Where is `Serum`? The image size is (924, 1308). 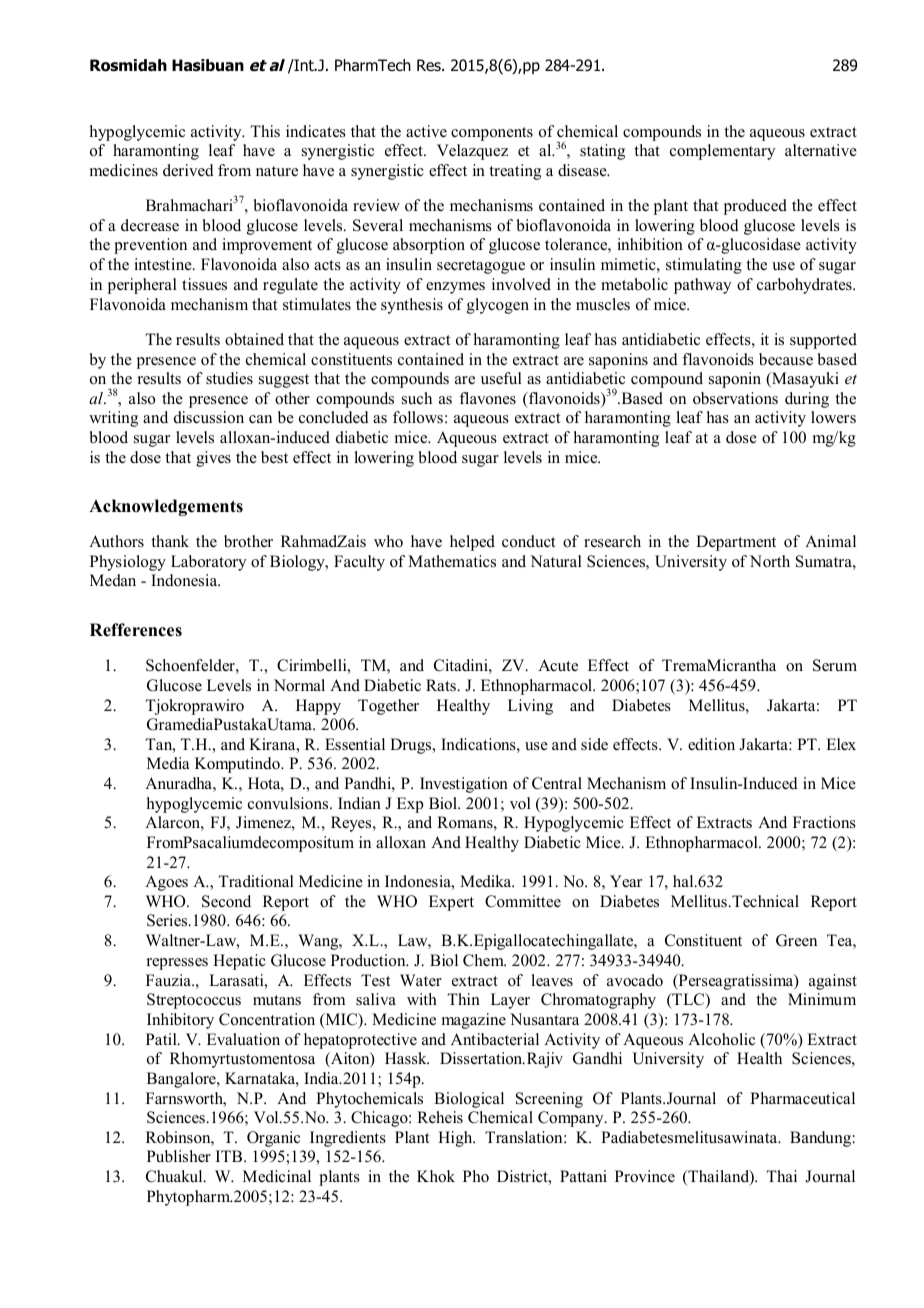
Serum is located at coordinates (835, 665).
